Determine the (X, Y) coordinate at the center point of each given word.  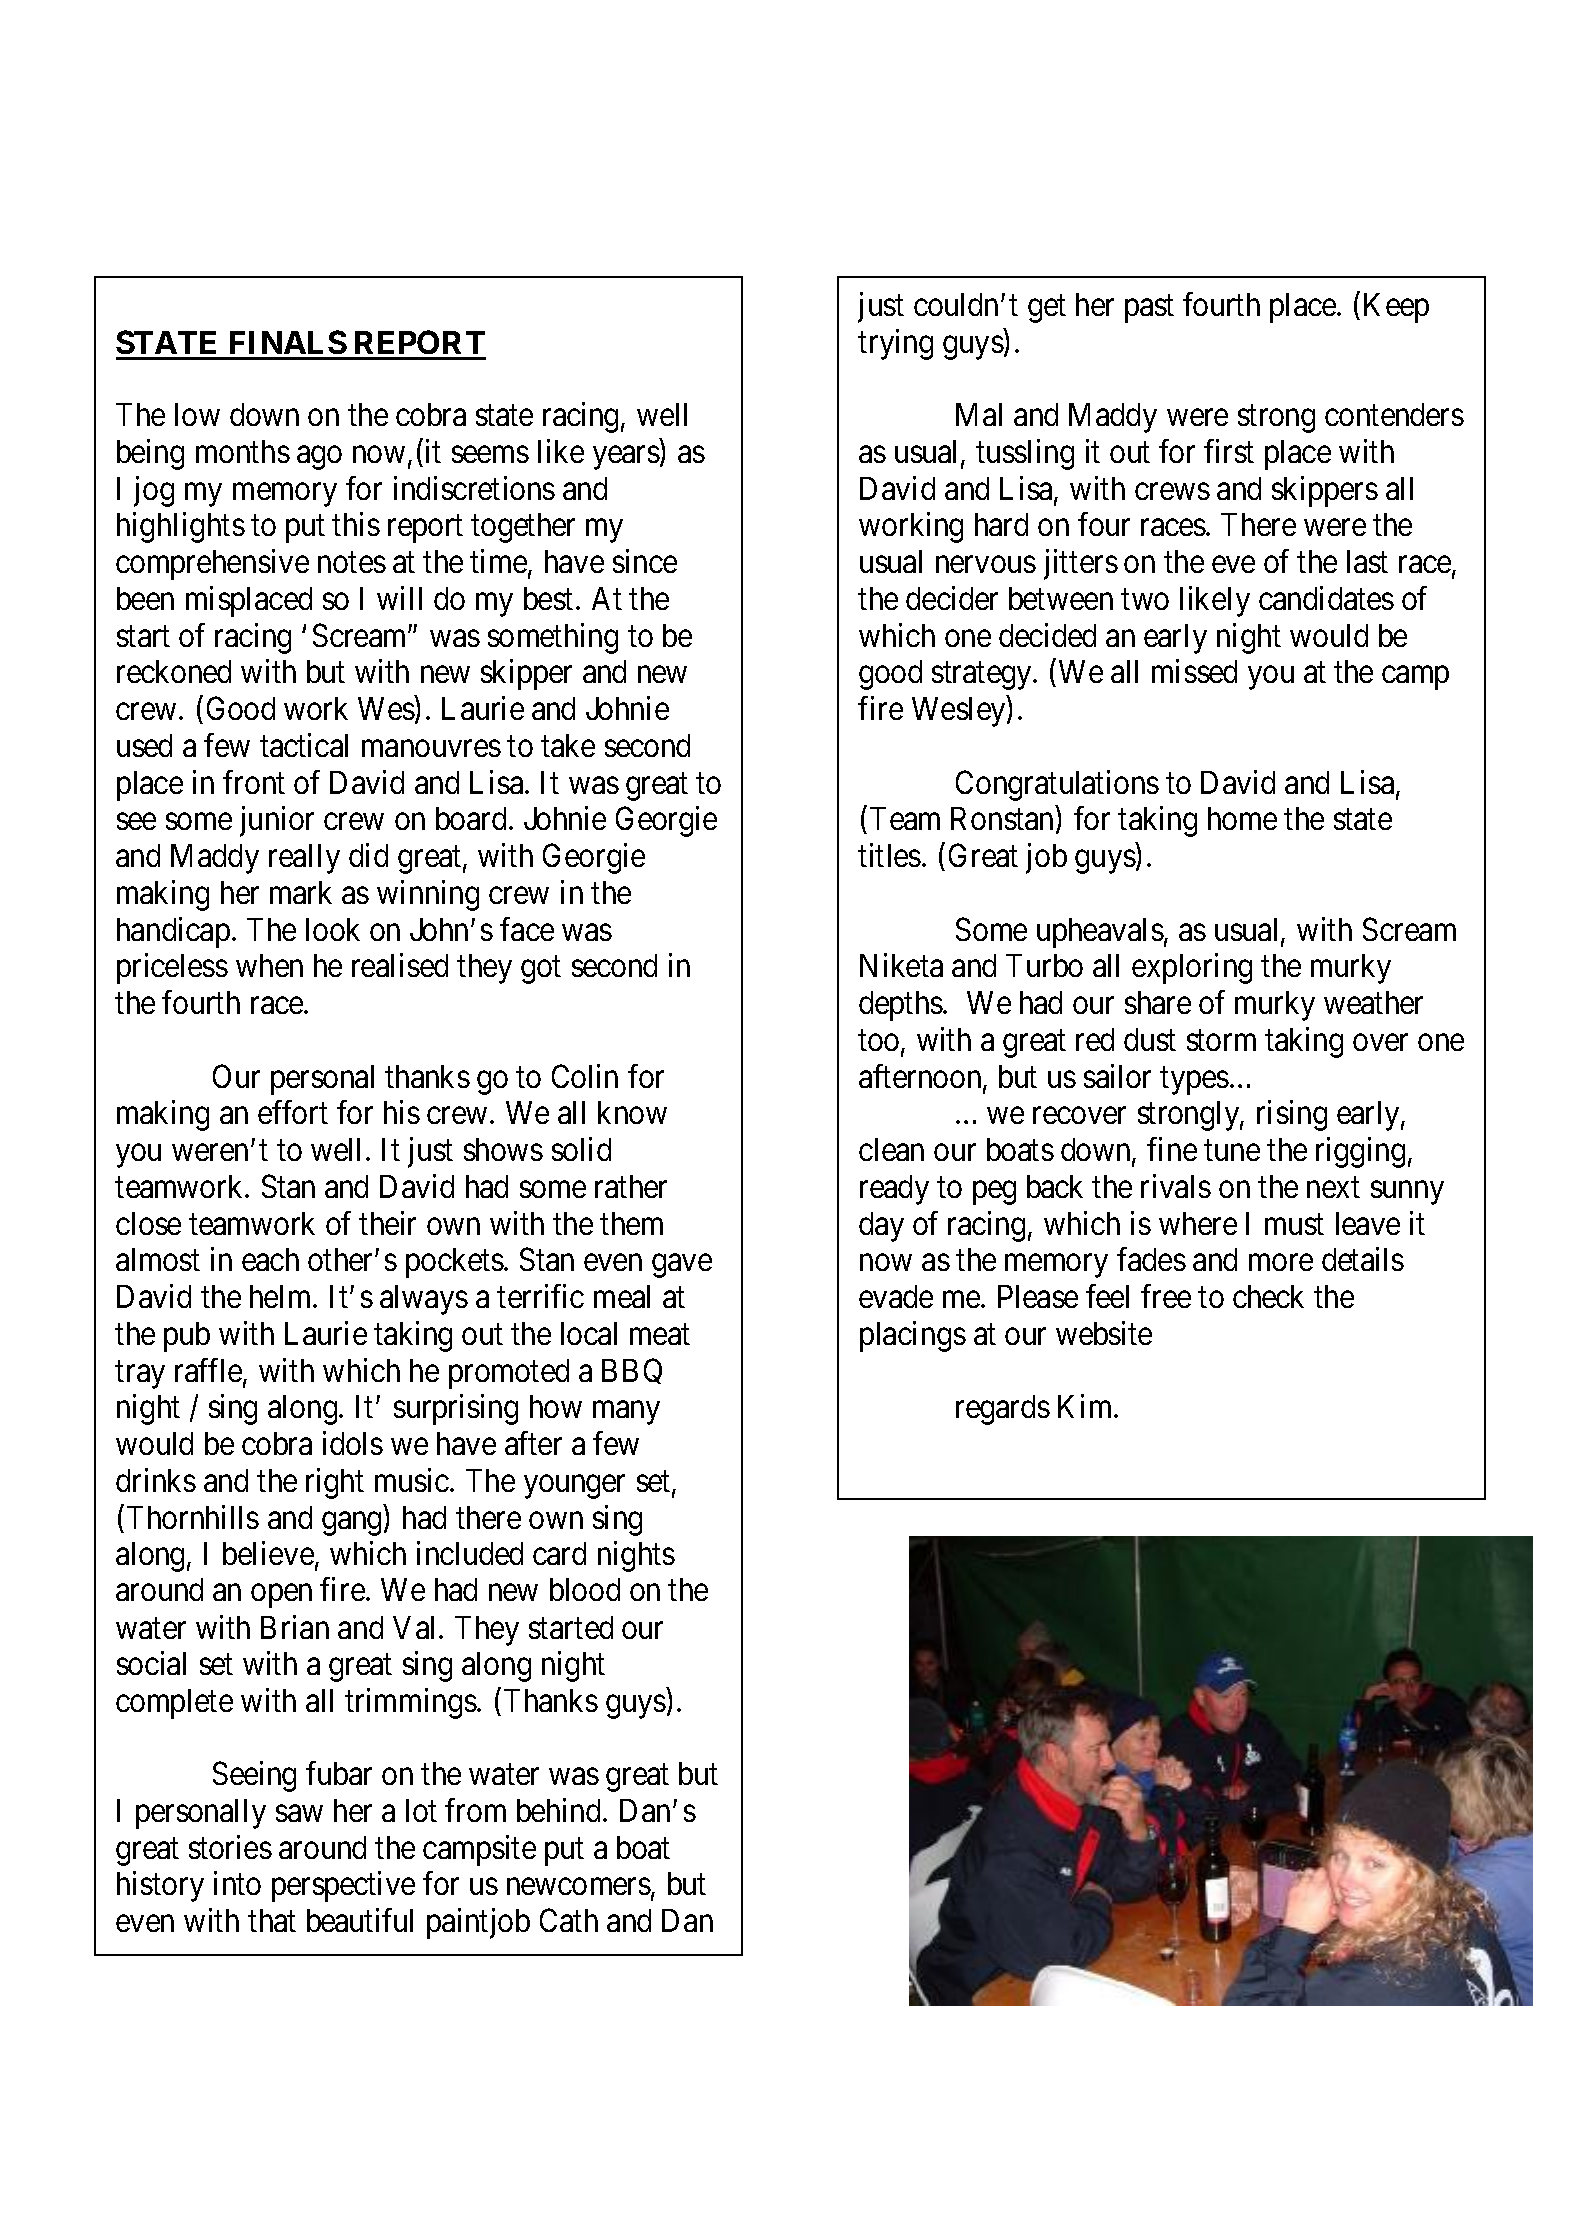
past (1149, 309)
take (568, 745)
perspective (343, 1887)
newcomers (579, 1887)
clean (891, 1149)
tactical (304, 745)
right (335, 1483)
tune (1232, 1151)
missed (1194, 671)
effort (293, 1112)
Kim (1086, 1406)
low (197, 414)
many (626, 1413)
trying (895, 344)
